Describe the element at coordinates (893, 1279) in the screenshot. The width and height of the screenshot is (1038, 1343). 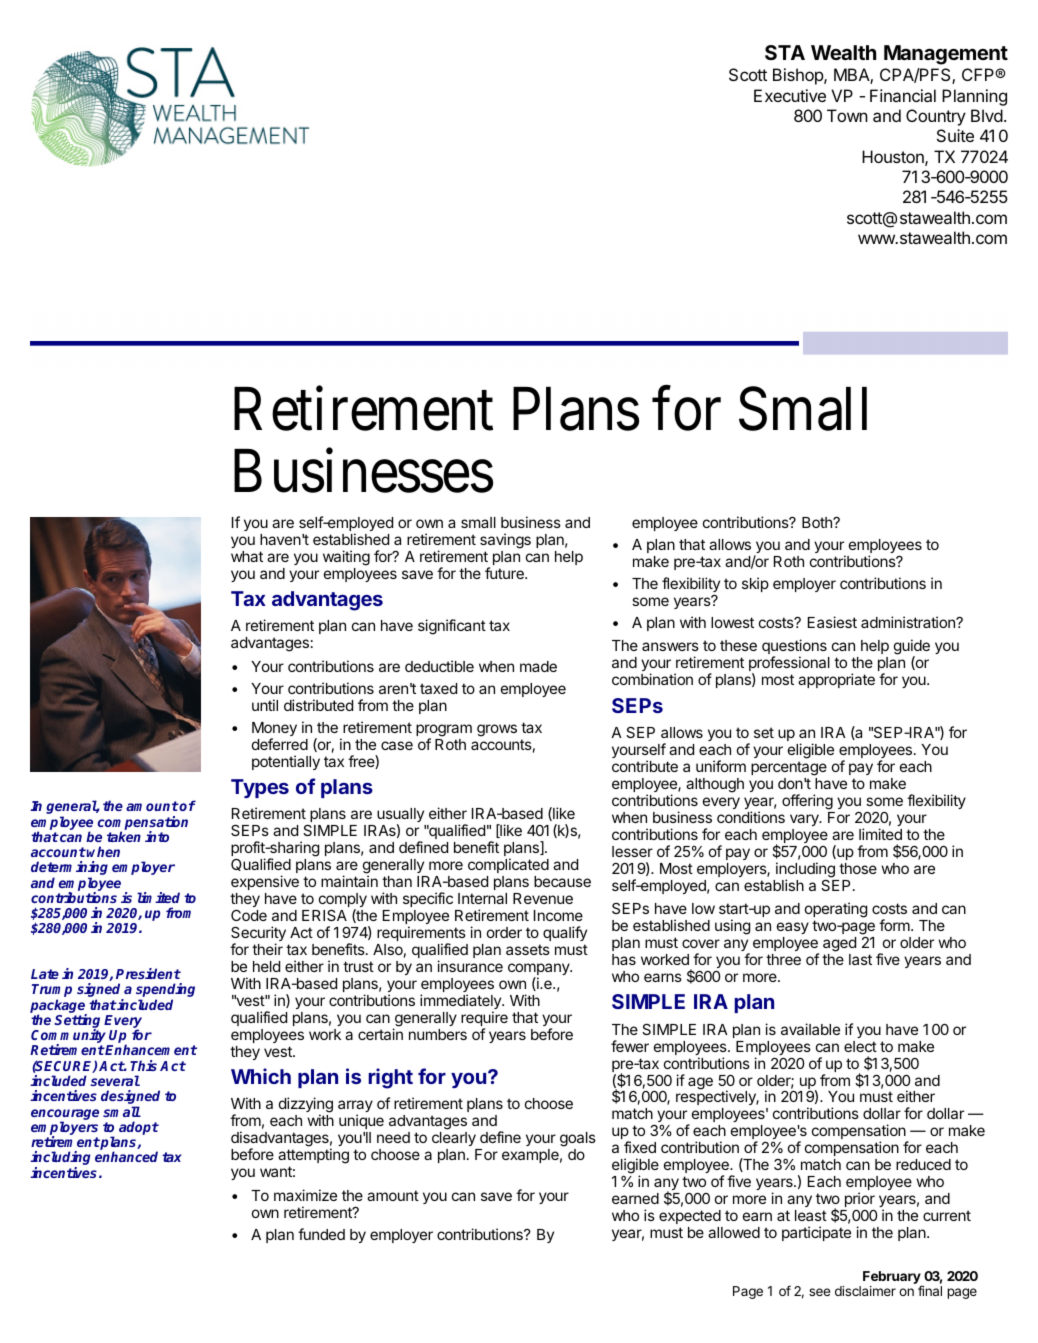
I see `February` at that location.
